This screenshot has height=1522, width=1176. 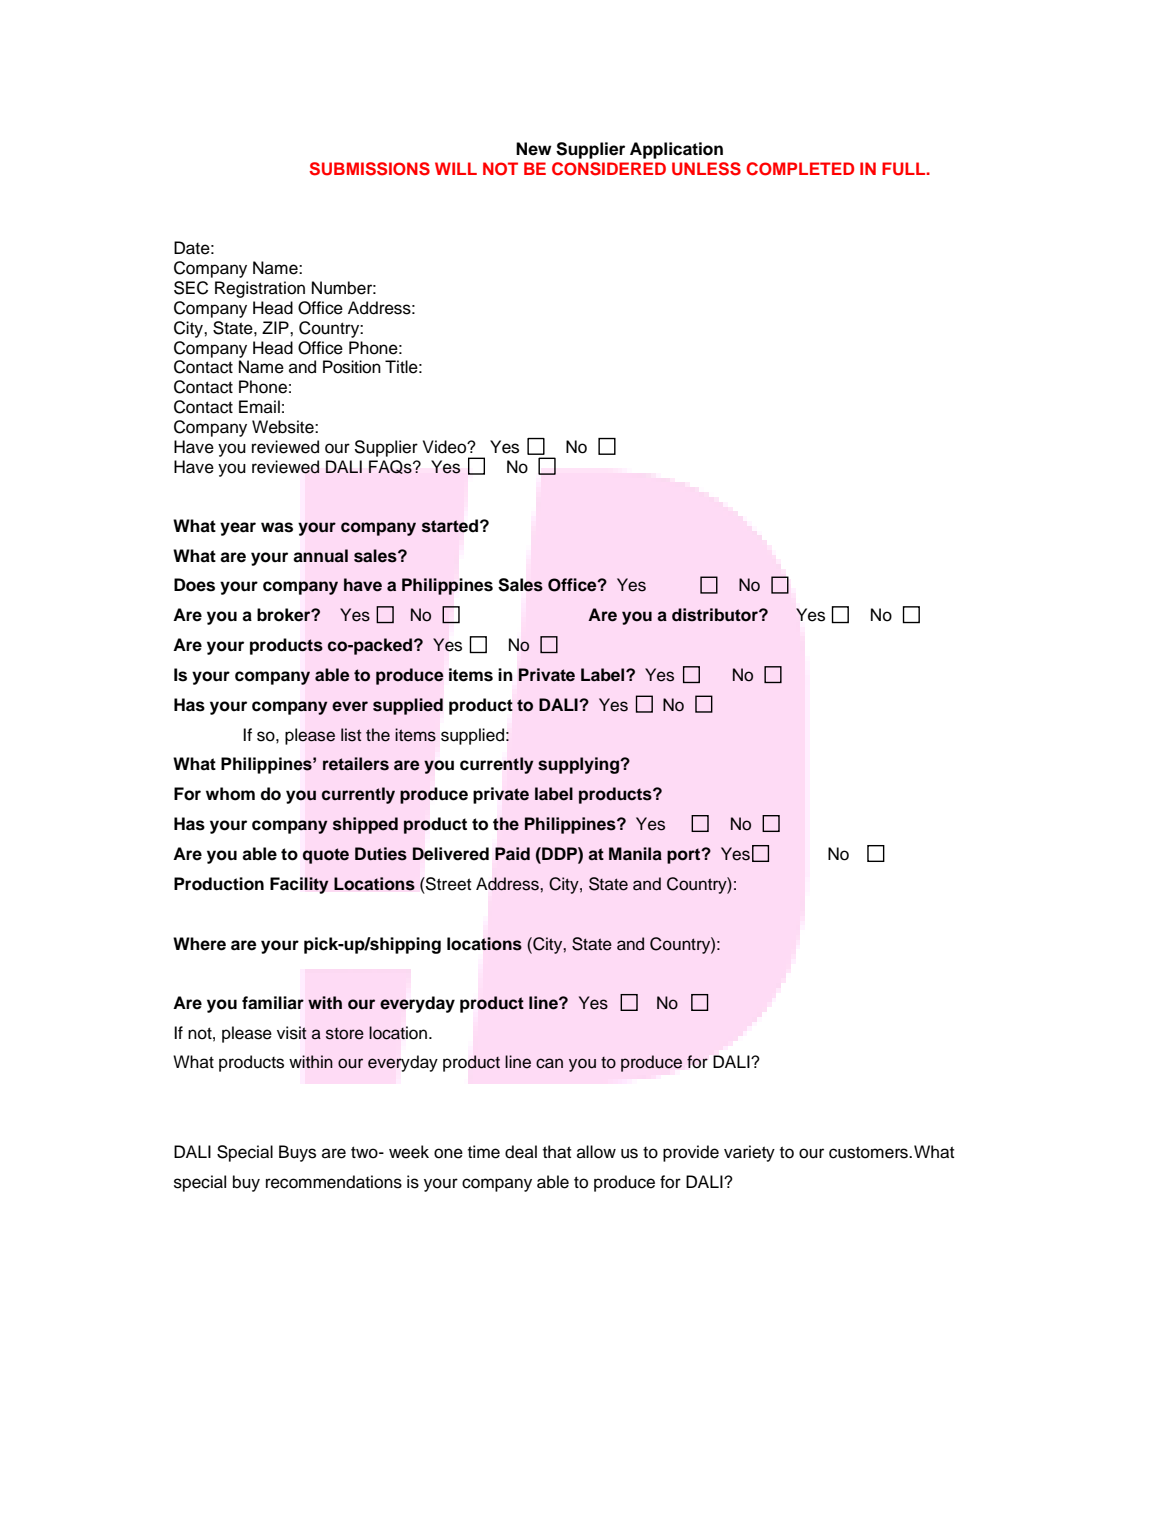 I want to click on started, so click(x=451, y=526).
